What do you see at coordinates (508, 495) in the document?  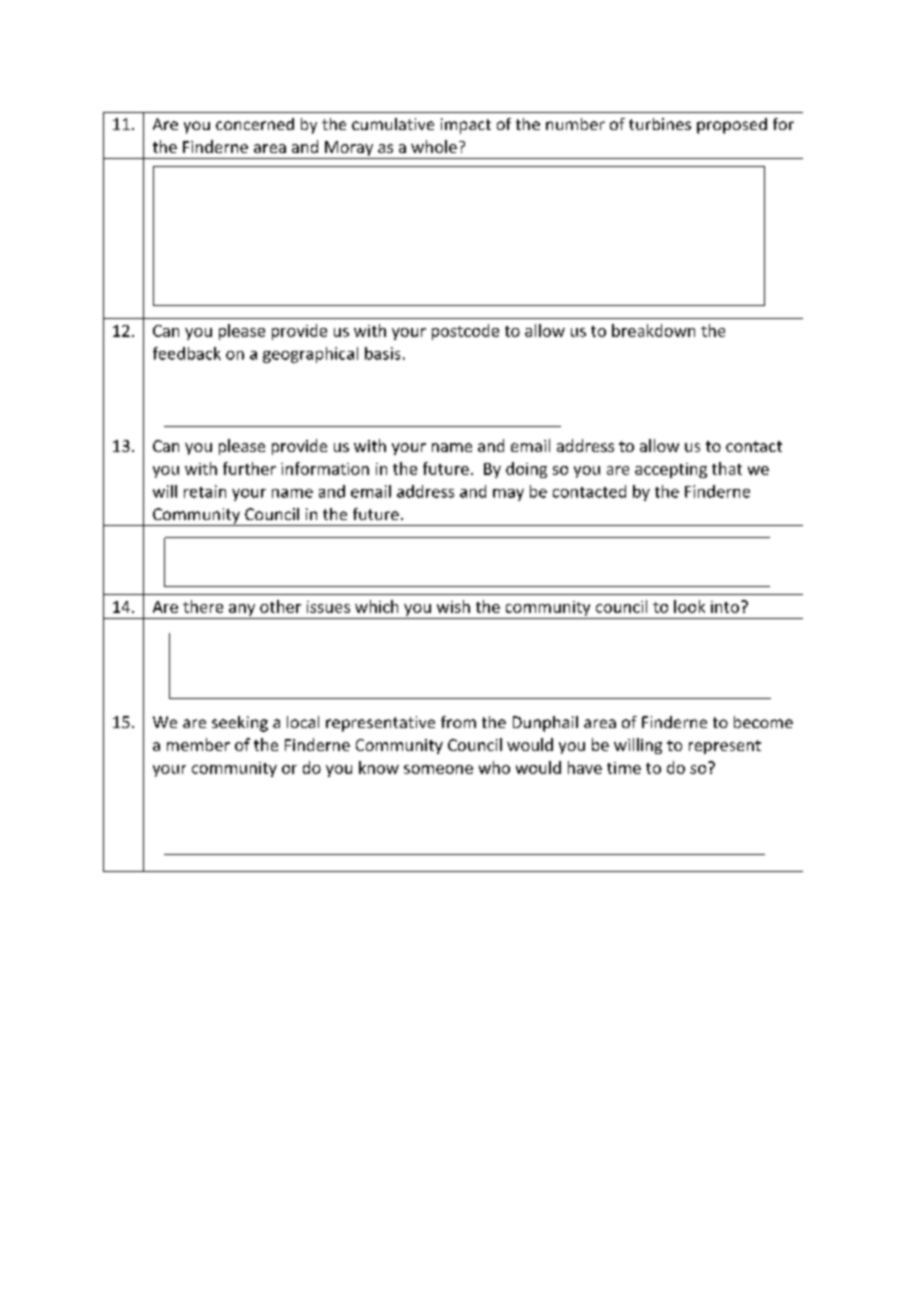 I see `may` at bounding box center [508, 495].
